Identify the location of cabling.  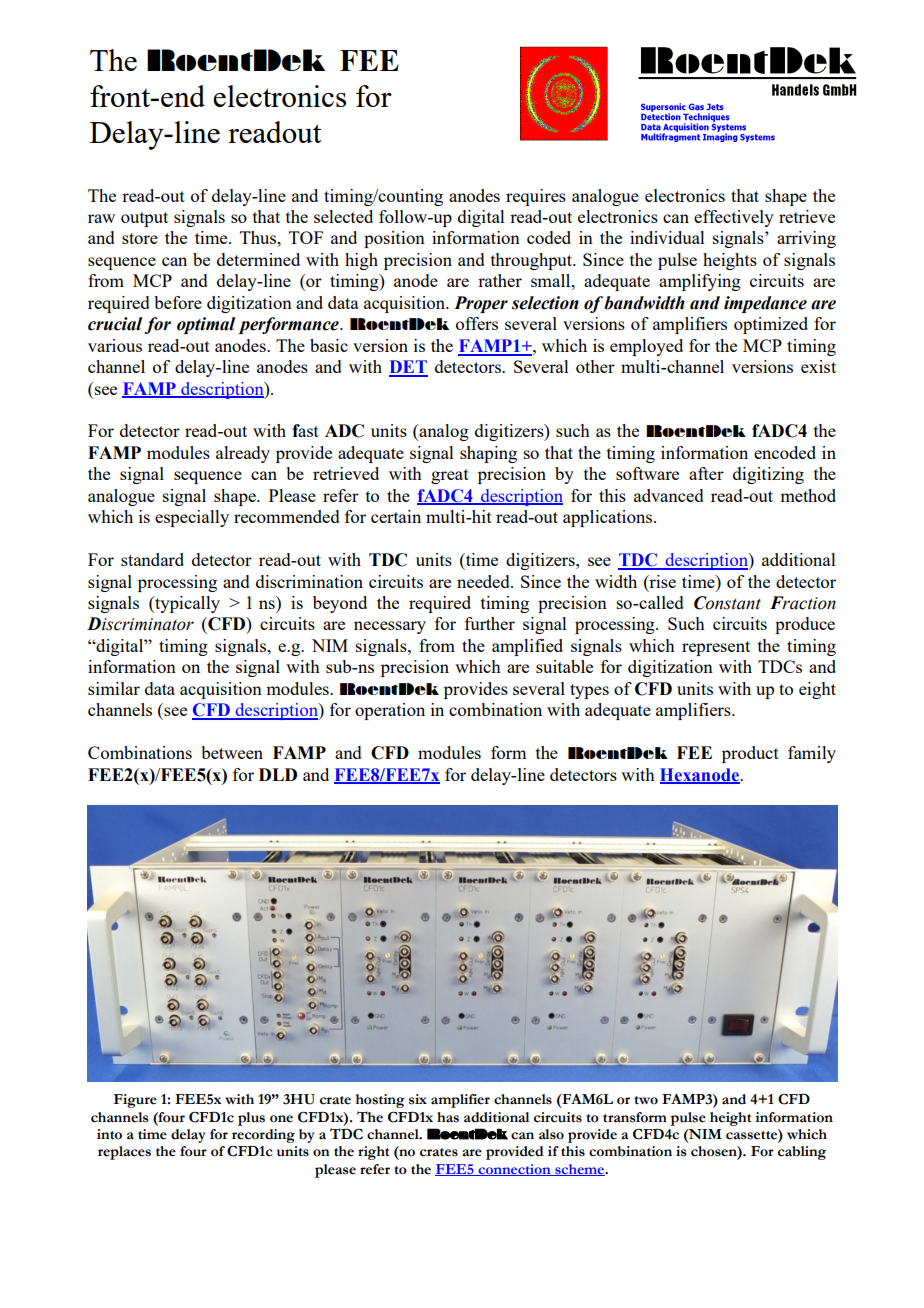
(802, 1153).
